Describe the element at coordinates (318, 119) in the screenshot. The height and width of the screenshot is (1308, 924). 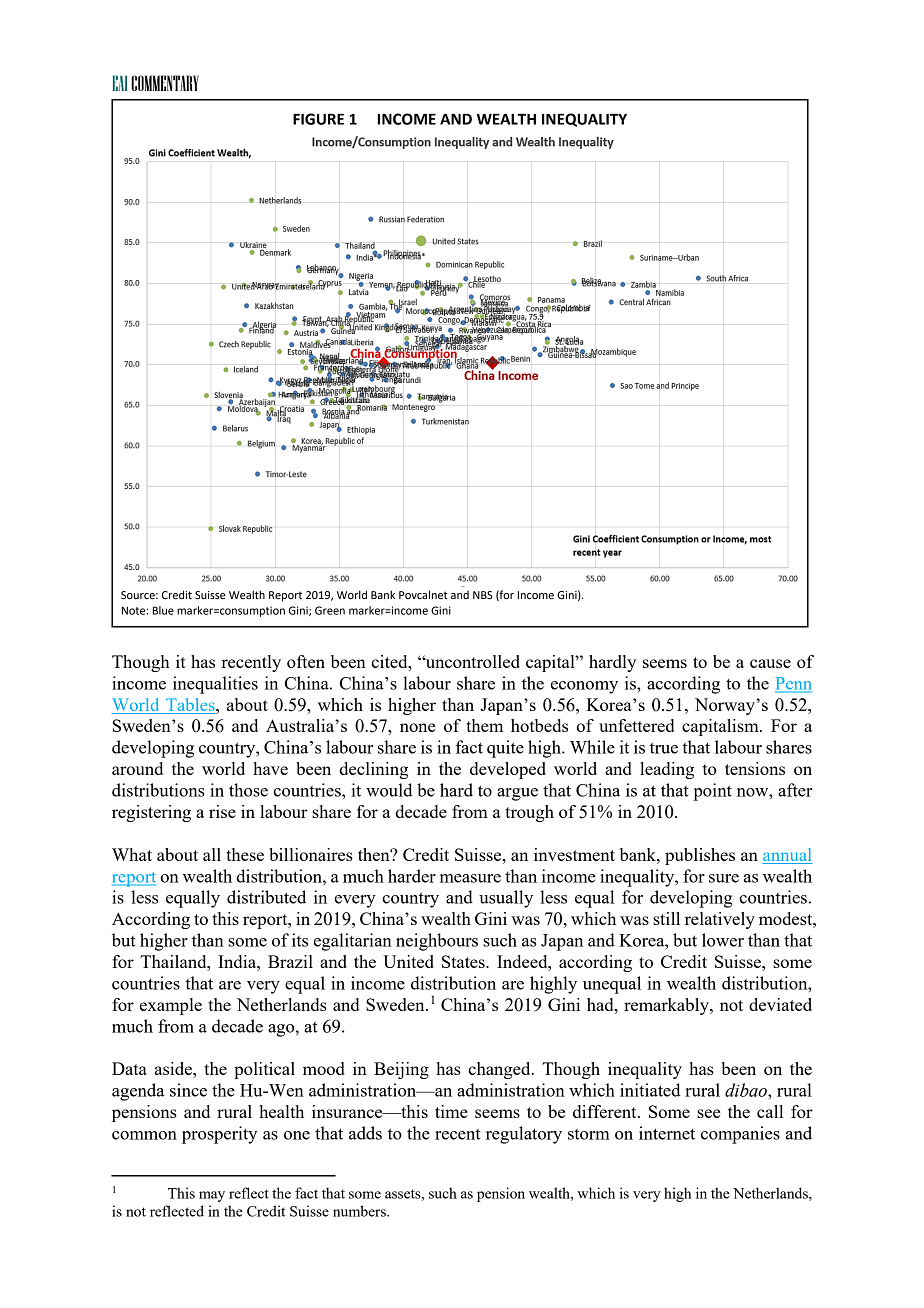
I see `FIGURE` at that location.
